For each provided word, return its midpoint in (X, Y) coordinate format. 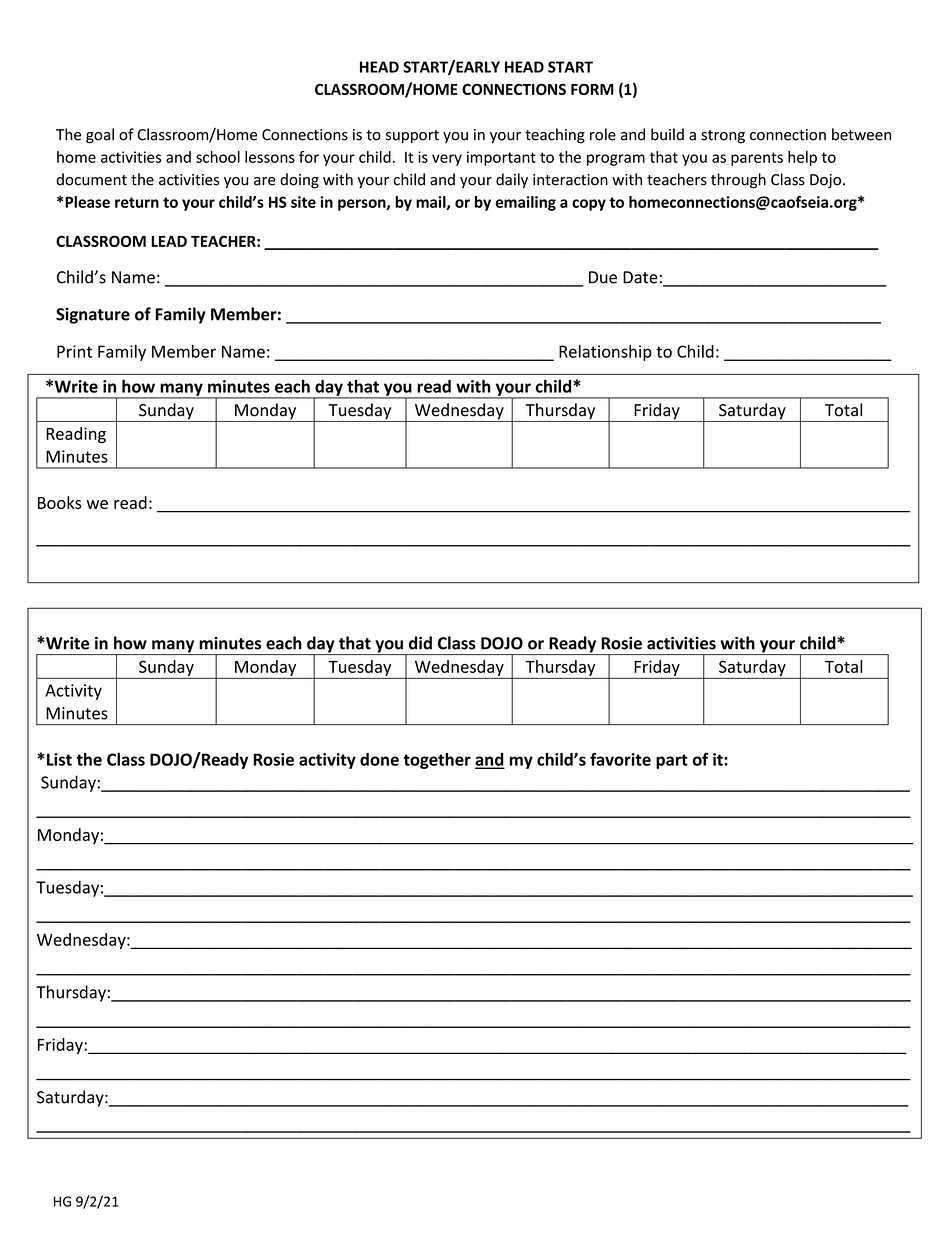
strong (723, 137)
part (672, 761)
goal (100, 136)
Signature (93, 316)
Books (60, 502)
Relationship (605, 353)
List (59, 759)
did (420, 643)
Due (603, 277)
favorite (620, 759)
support (412, 136)
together (437, 761)
